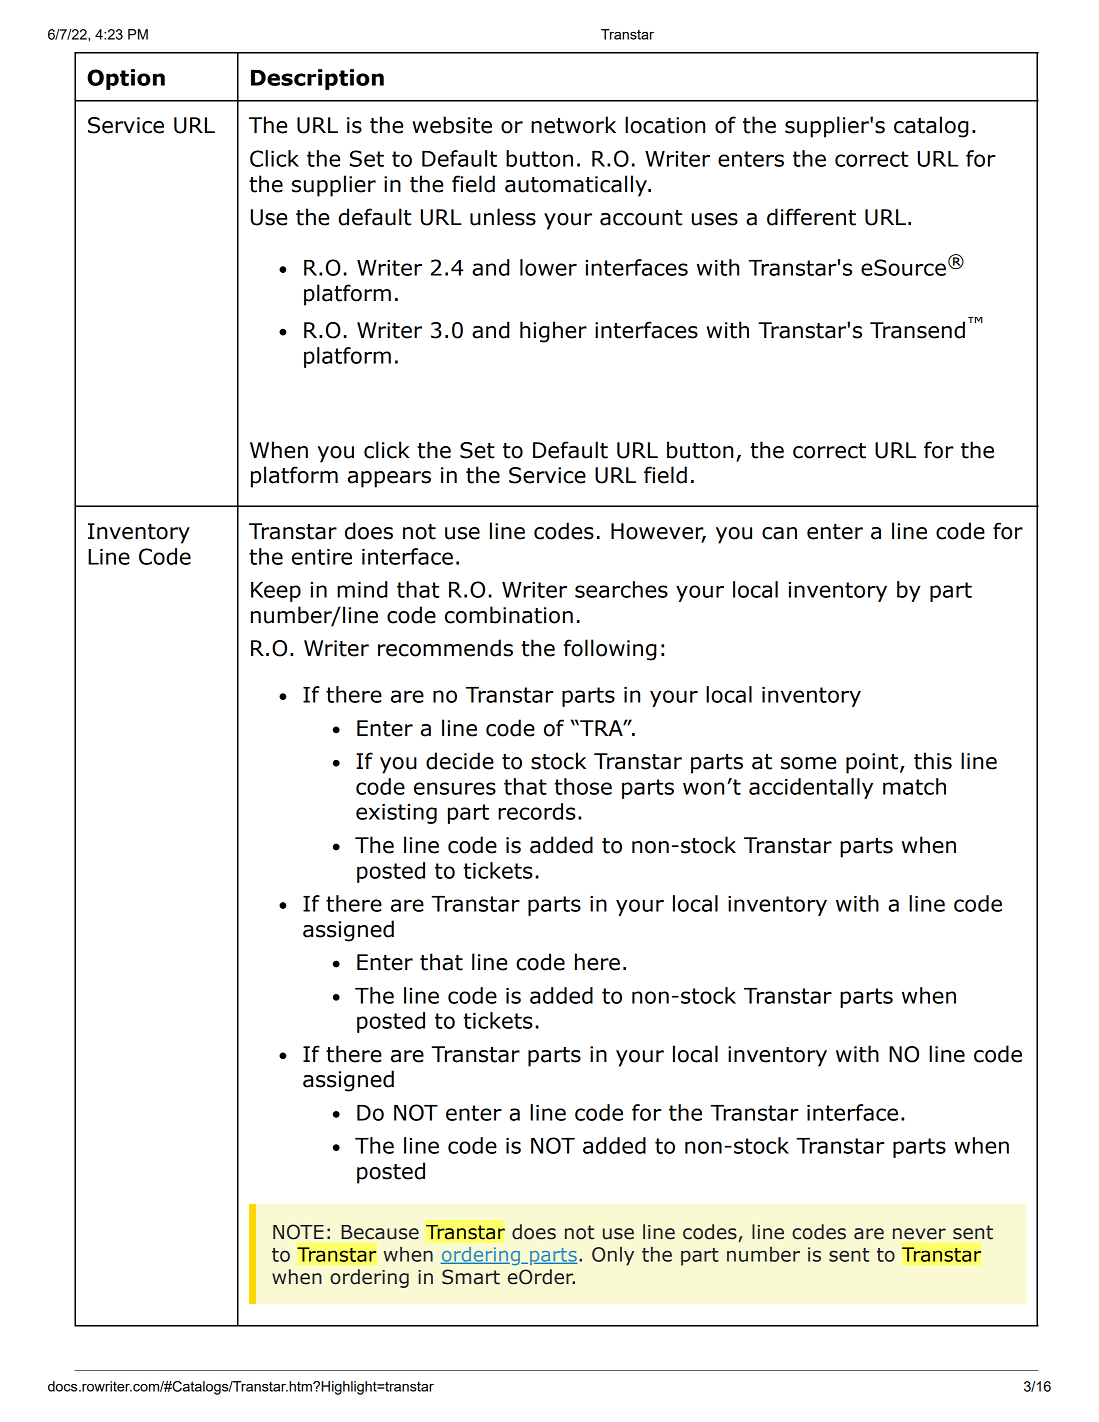  What do you see at coordinates (919, 1234) in the image?
I see `never` at bounding box center [919, 1234].
